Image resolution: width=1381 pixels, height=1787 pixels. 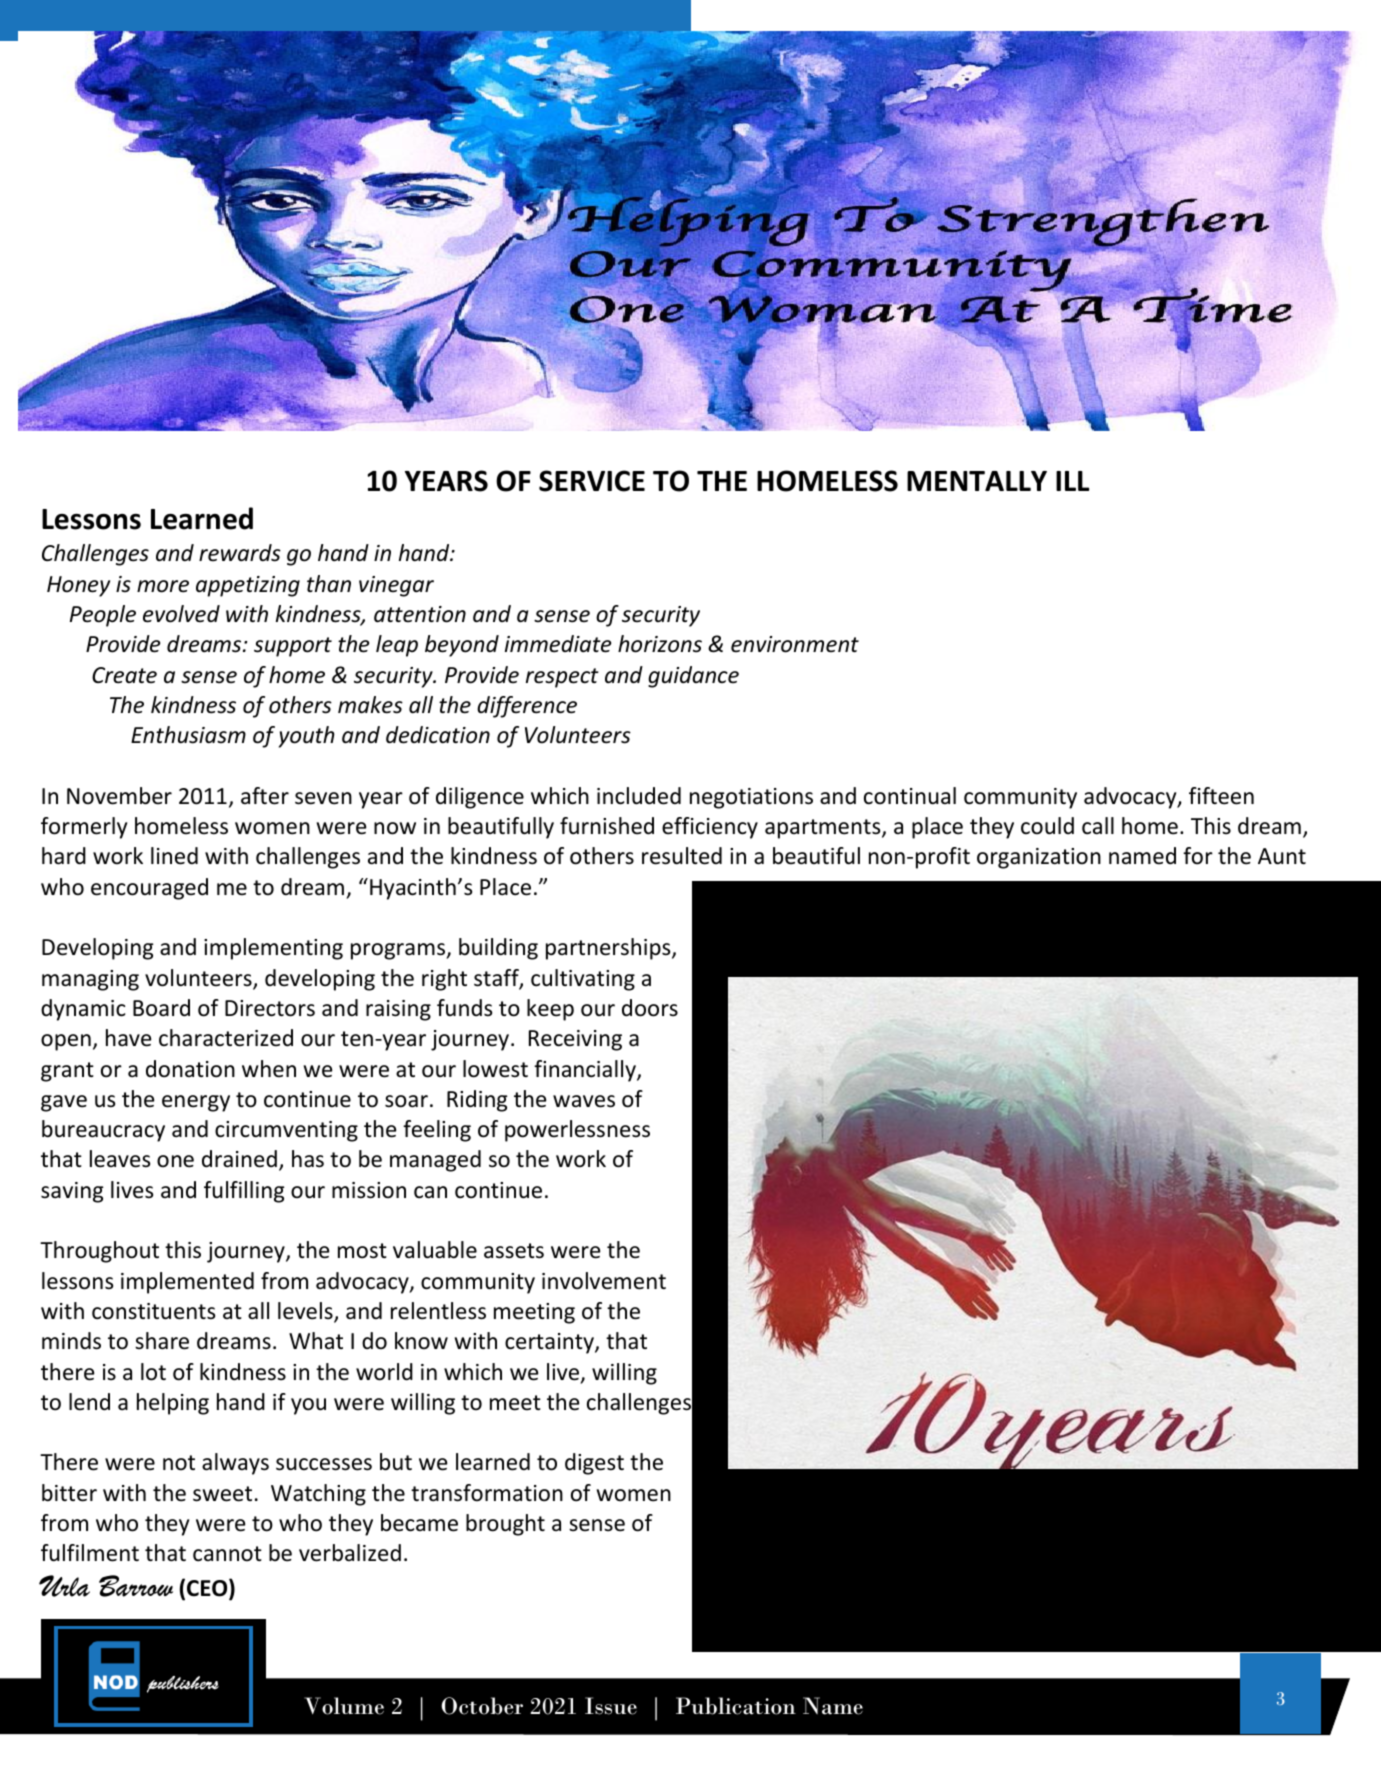 I want to click on Publication, so click(x=736, y=1706).
